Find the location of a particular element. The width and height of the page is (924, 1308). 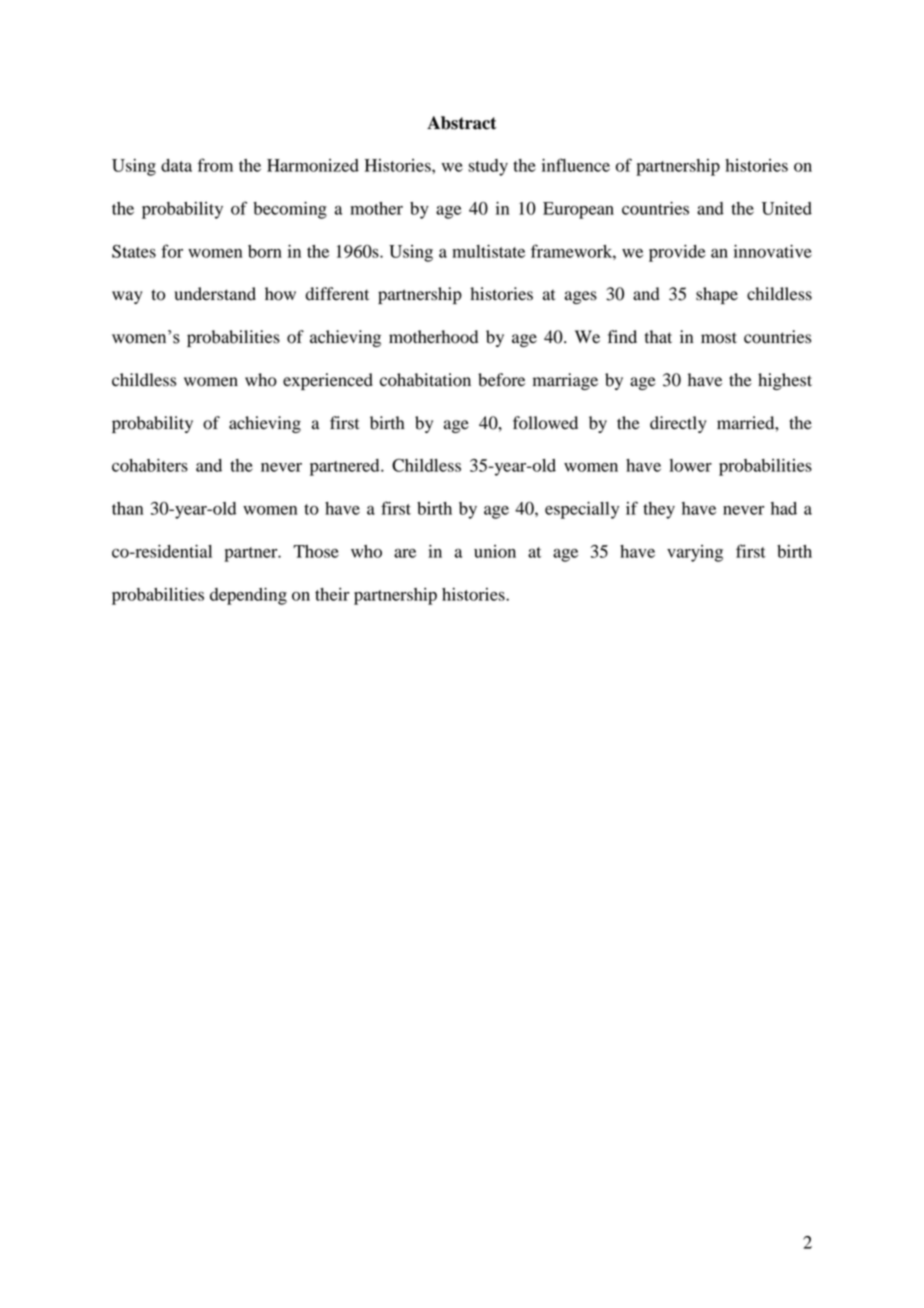

from is located at coordinates (215, 165).
